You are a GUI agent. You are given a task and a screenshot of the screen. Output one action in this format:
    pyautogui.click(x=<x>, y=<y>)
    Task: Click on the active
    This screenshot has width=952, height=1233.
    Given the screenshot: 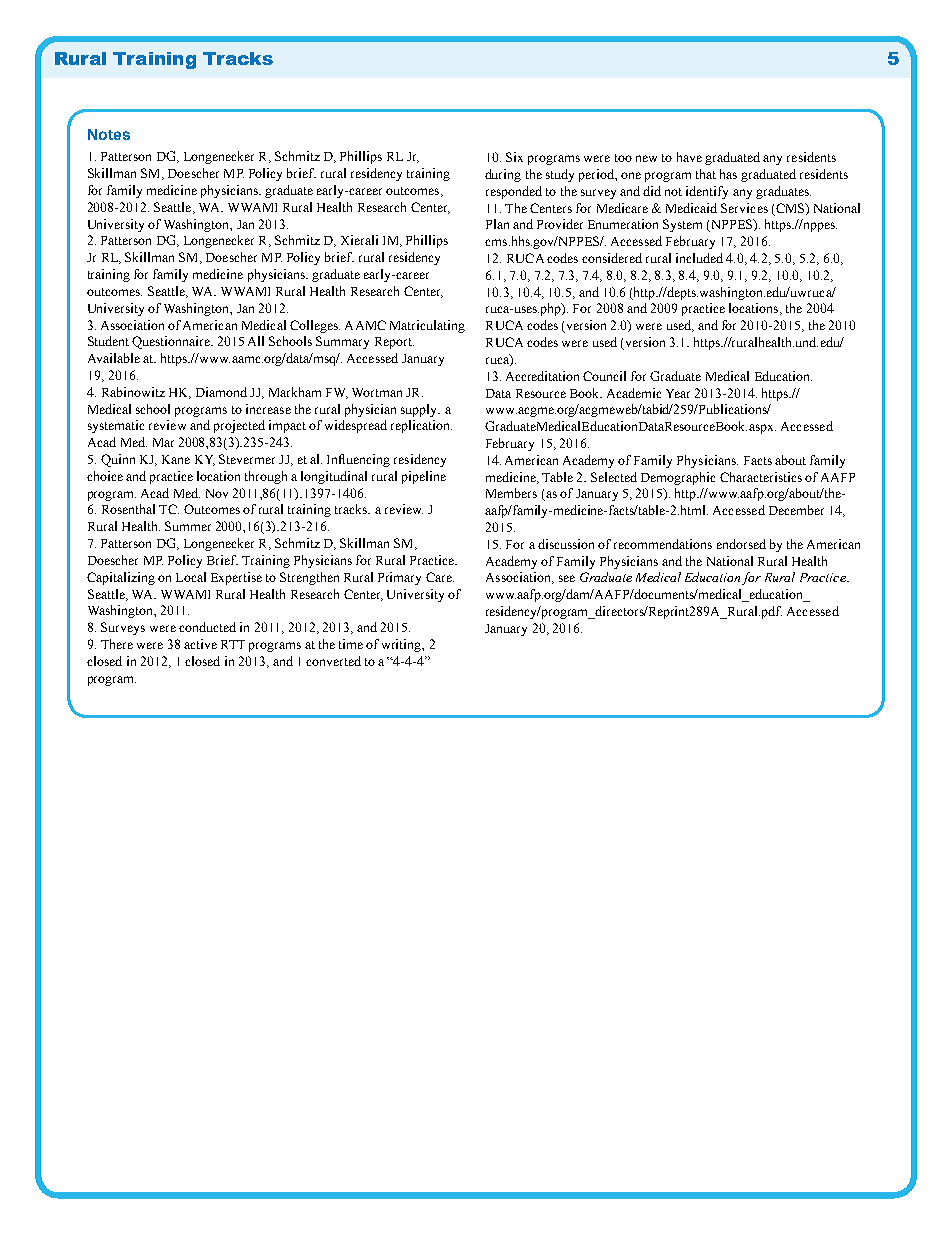 What is the action you would take?
    pyautogui.click(x=200, y=644)
